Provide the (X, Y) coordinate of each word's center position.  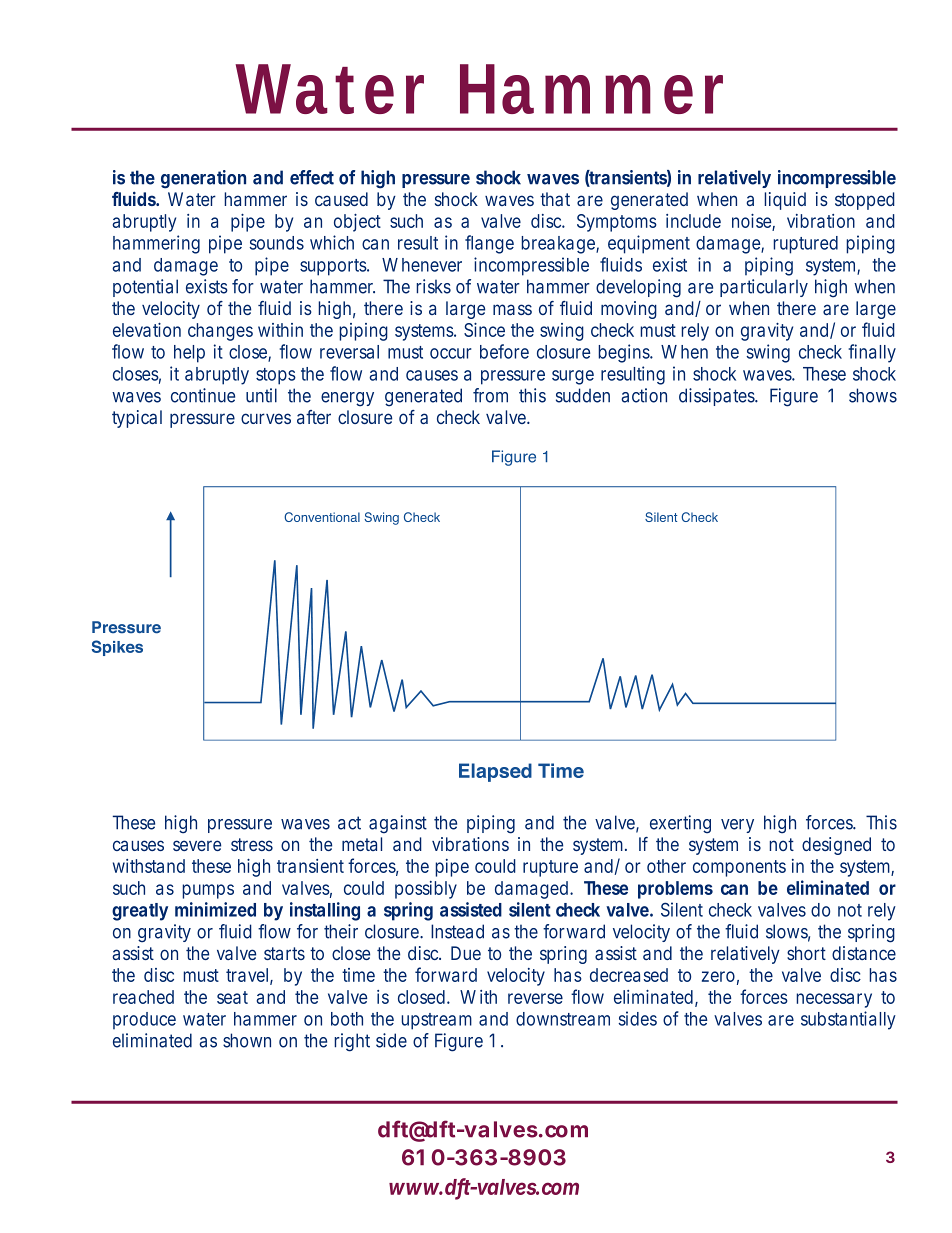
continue (203, 395)
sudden (583, 395)
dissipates (718, 397)
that (555, 199)
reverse (535, 998)
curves (266, 418)
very (737, 826)
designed (836, 846)
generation (203, 179)
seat (232, 997)
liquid (785, 201)
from (490, 395)
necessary (834, 1000)
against (398, 824)
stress (252, 844)
